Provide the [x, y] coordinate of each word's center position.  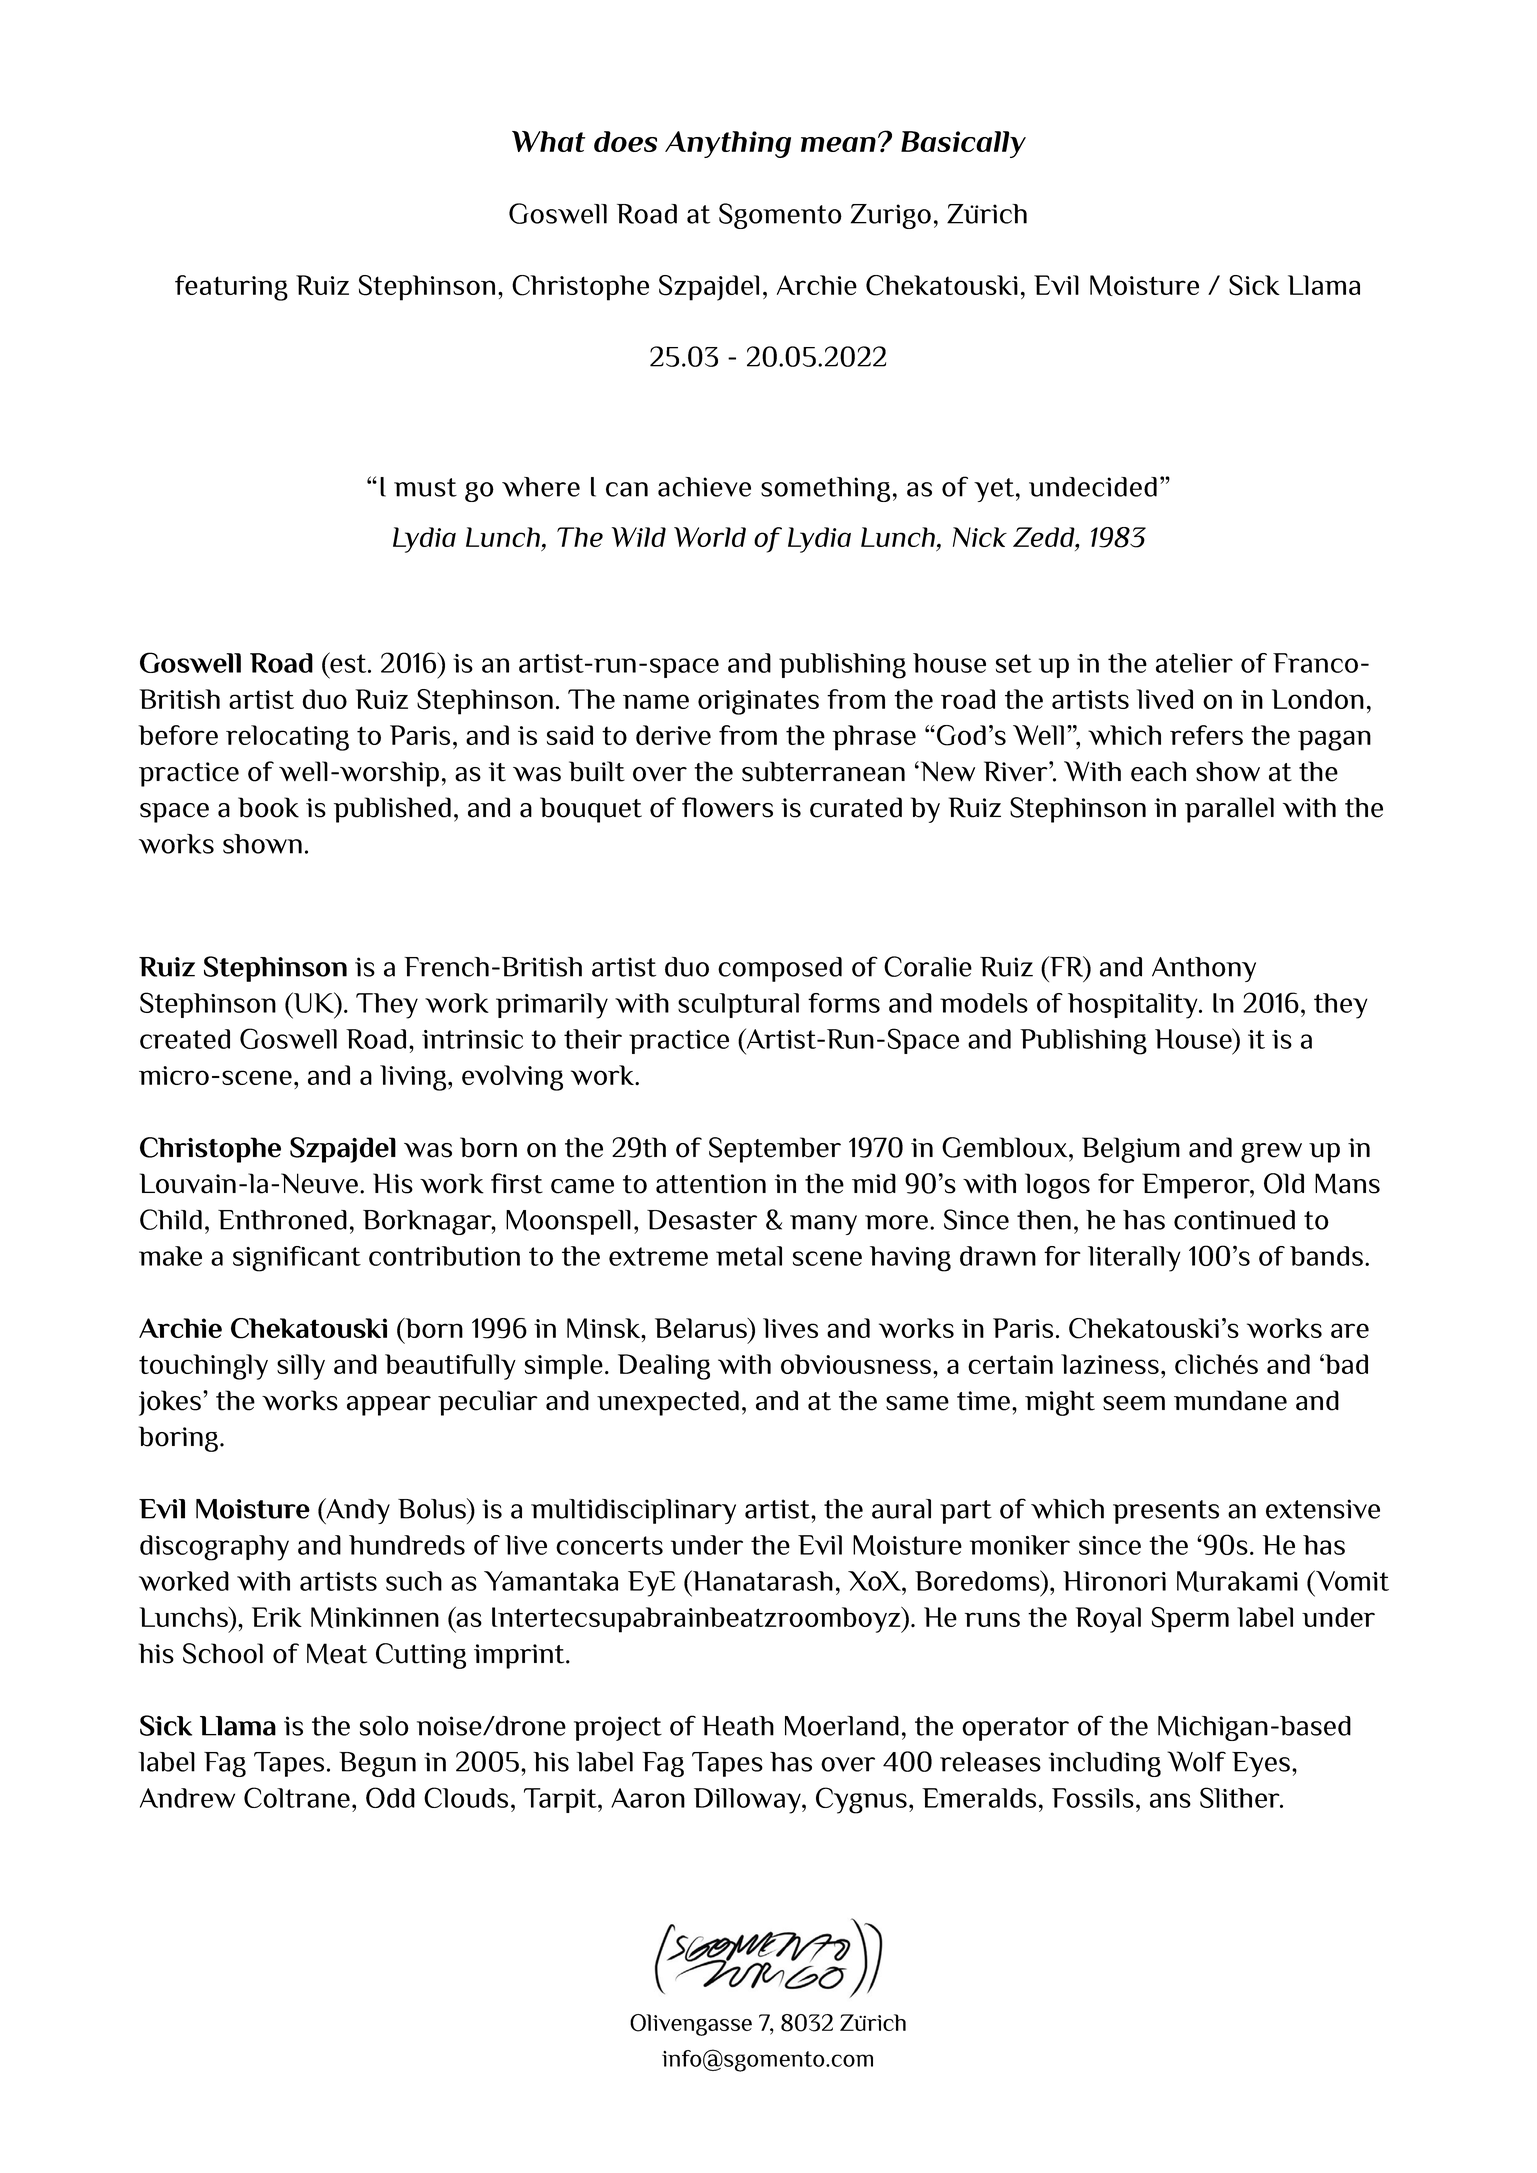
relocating [287, 738]
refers [1206, 735]
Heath [738, 1726]
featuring [231, 288]
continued [1234, 1220]
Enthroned [282, 1220]
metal [749, 1256]
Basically [963, 144]
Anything [728, 144]
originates [758, 702]
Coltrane [297, 1797]
